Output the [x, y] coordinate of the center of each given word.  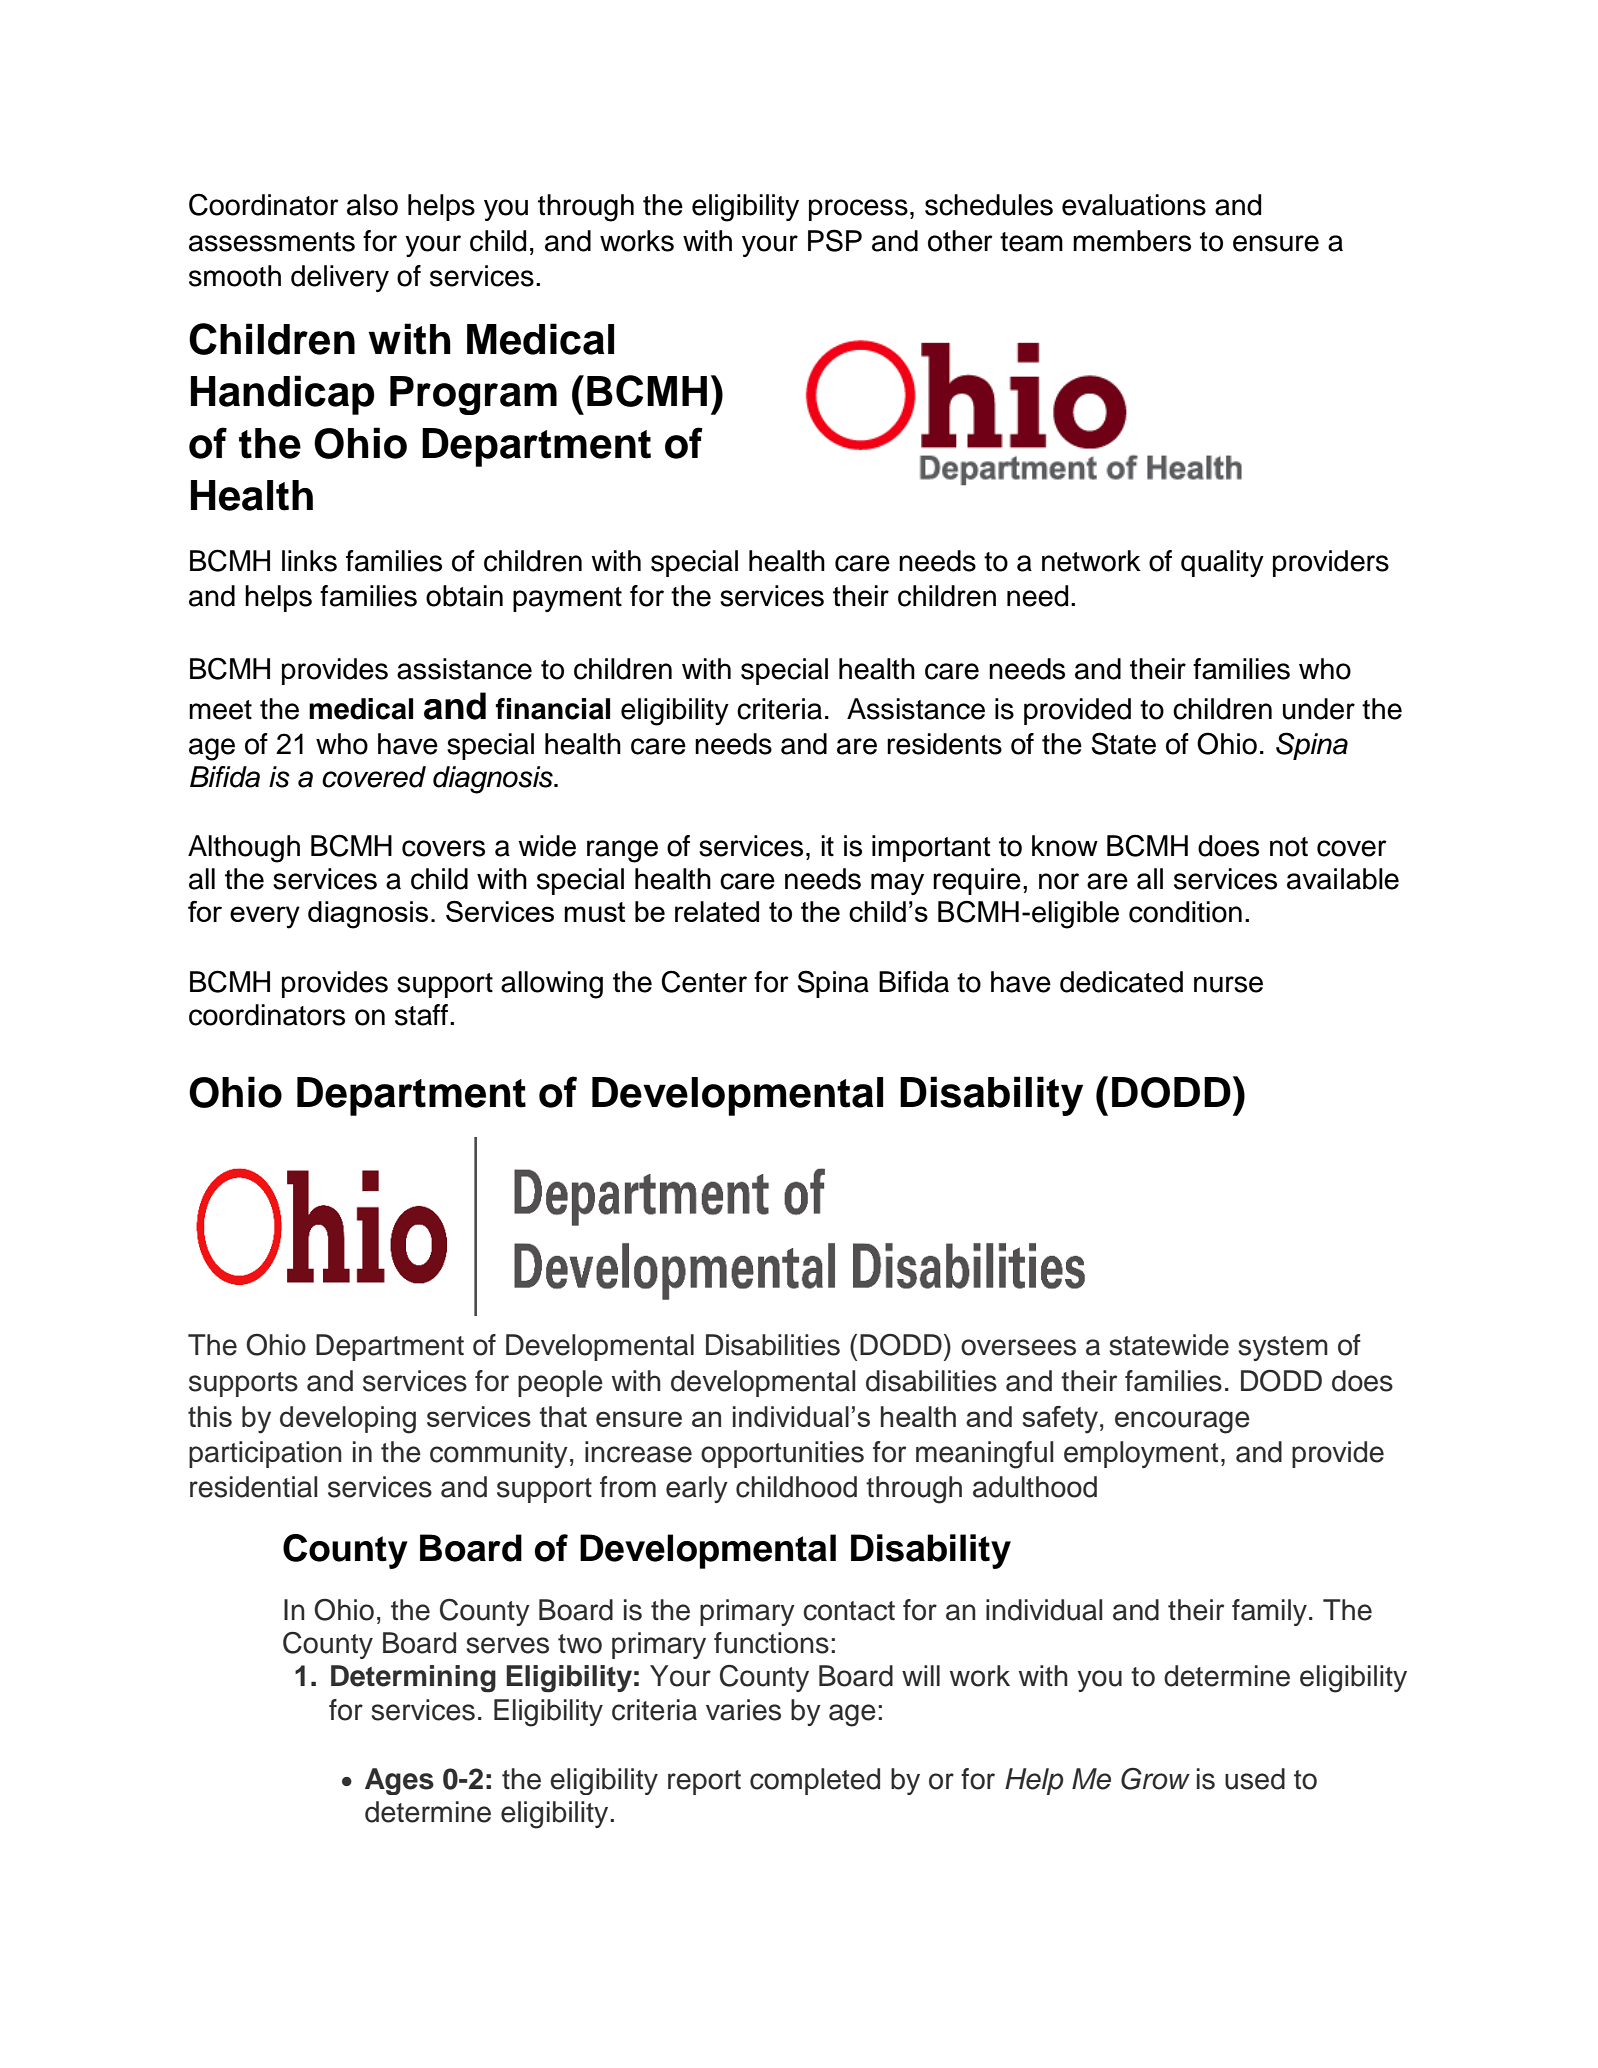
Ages [399, 1781]
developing [348, 1420]
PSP [835, 240]
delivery [340, 278]
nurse [1228, 984]
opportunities [782, 1454]
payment [567, 599]
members [1132, 241]
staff [423, 1015]
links [309, 561]
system [1283, 1348]
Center [704, 981]
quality [1222, 563]
